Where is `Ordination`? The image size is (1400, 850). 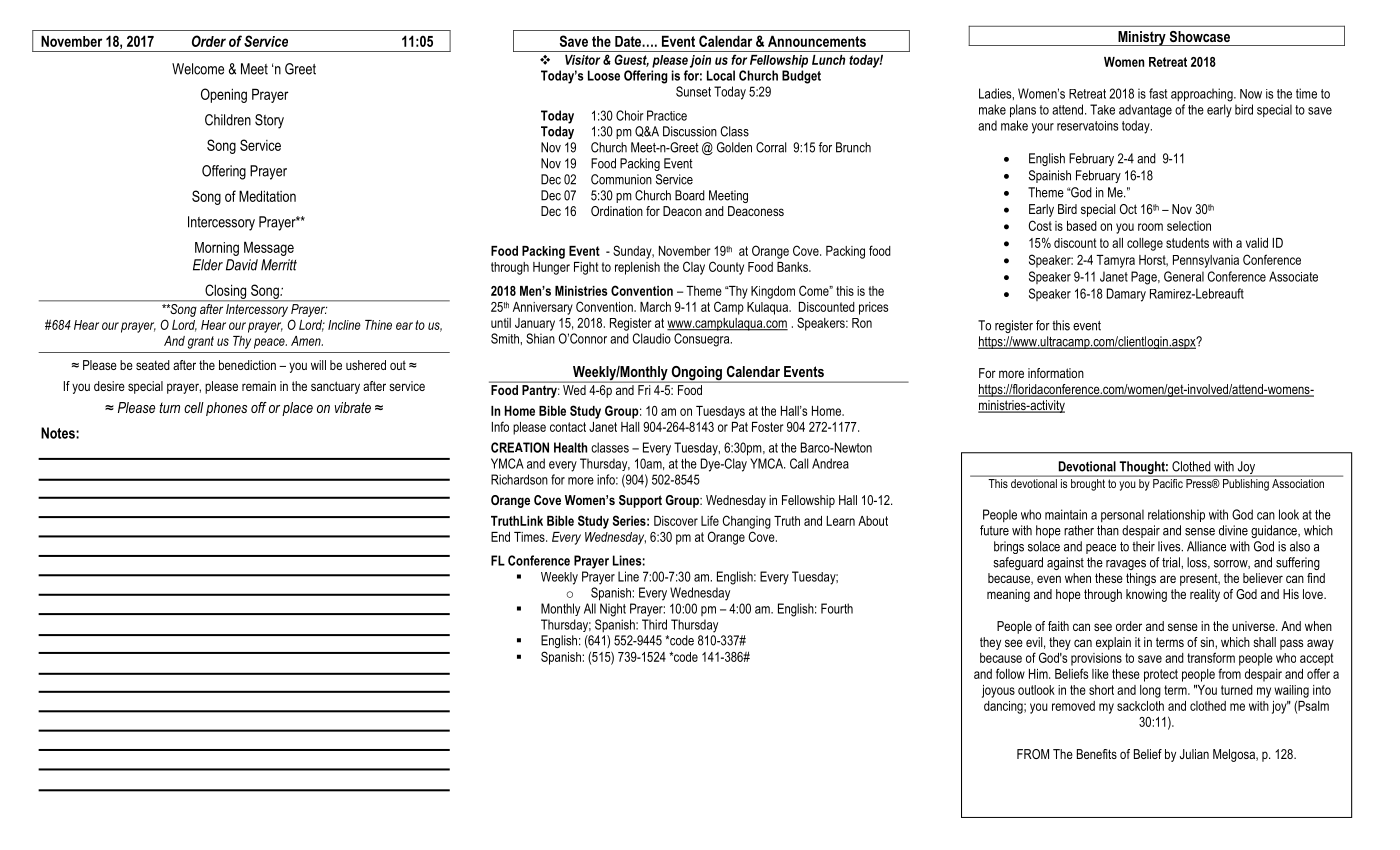
Ordination is located at coordinates (617, 211).
